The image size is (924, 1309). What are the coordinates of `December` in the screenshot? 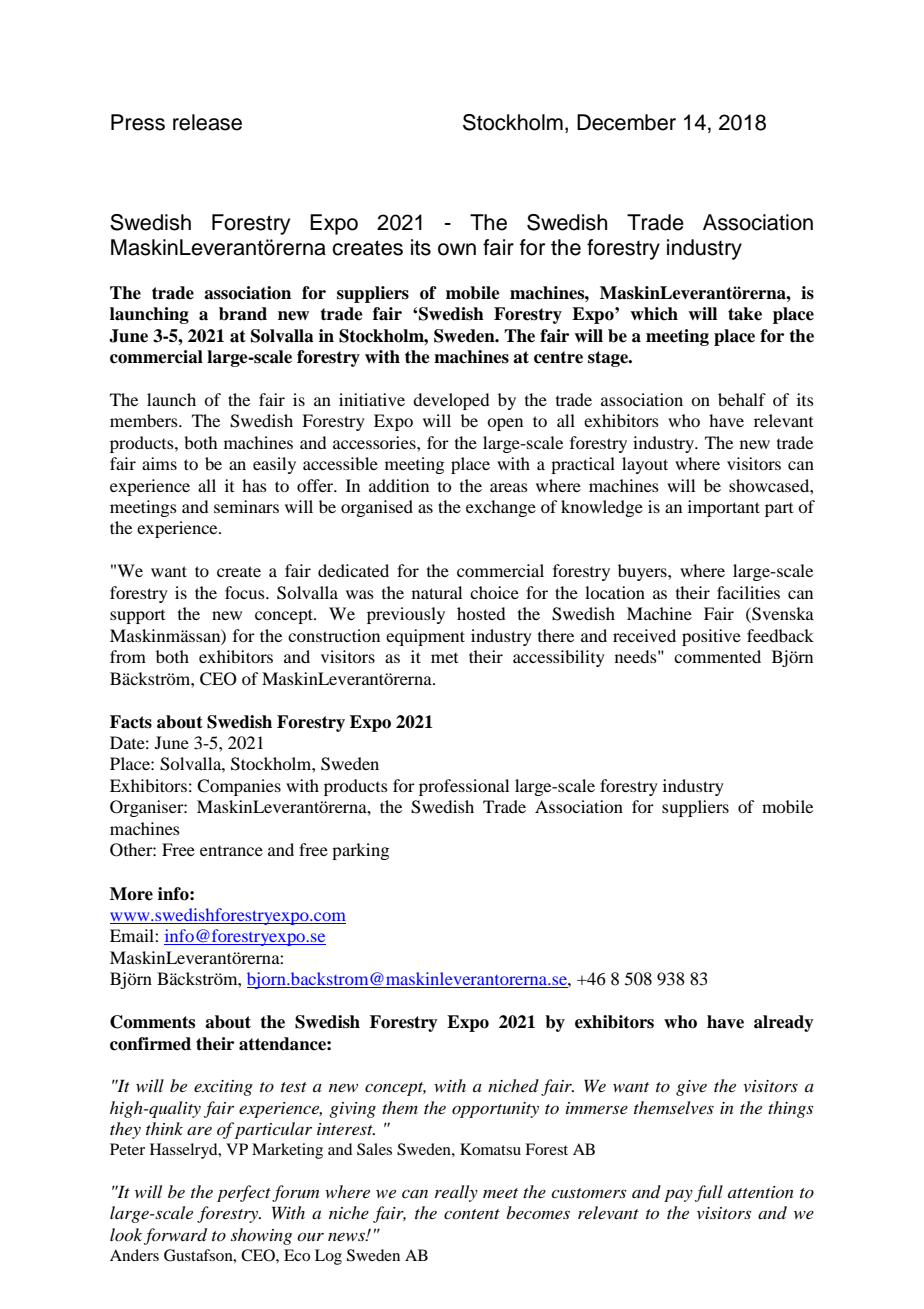 It's located at (626, 122).
